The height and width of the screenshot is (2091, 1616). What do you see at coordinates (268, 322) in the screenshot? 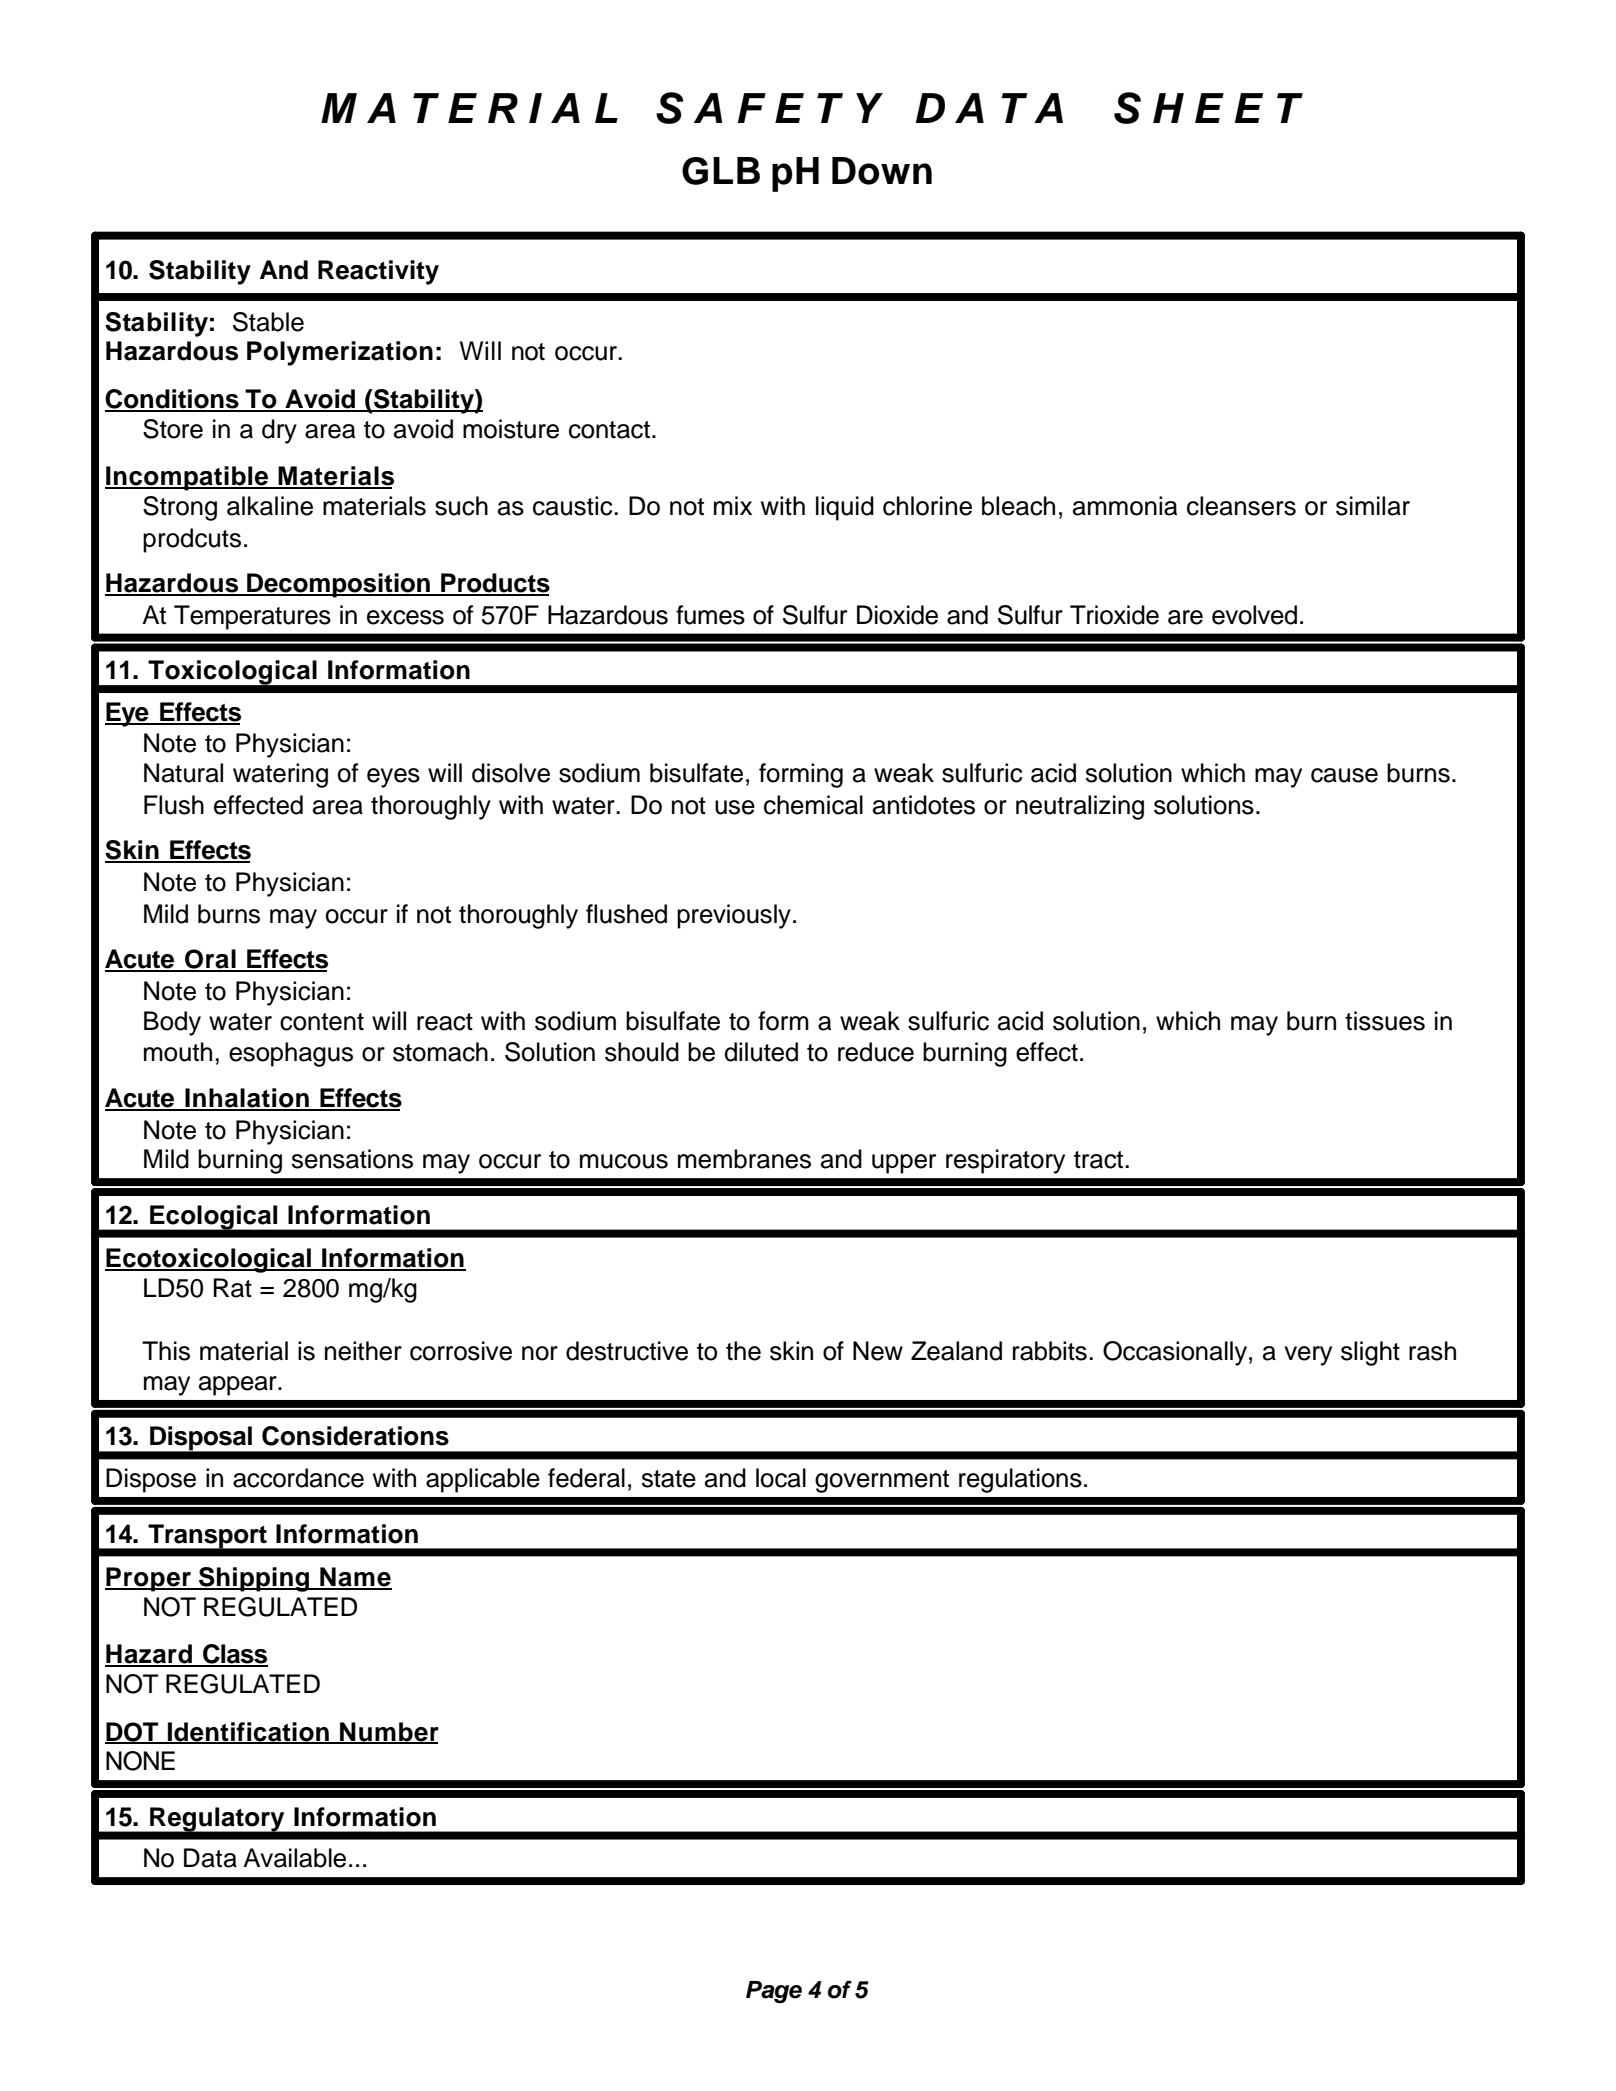
I see `Stable` at bounding box center [268, 322].
